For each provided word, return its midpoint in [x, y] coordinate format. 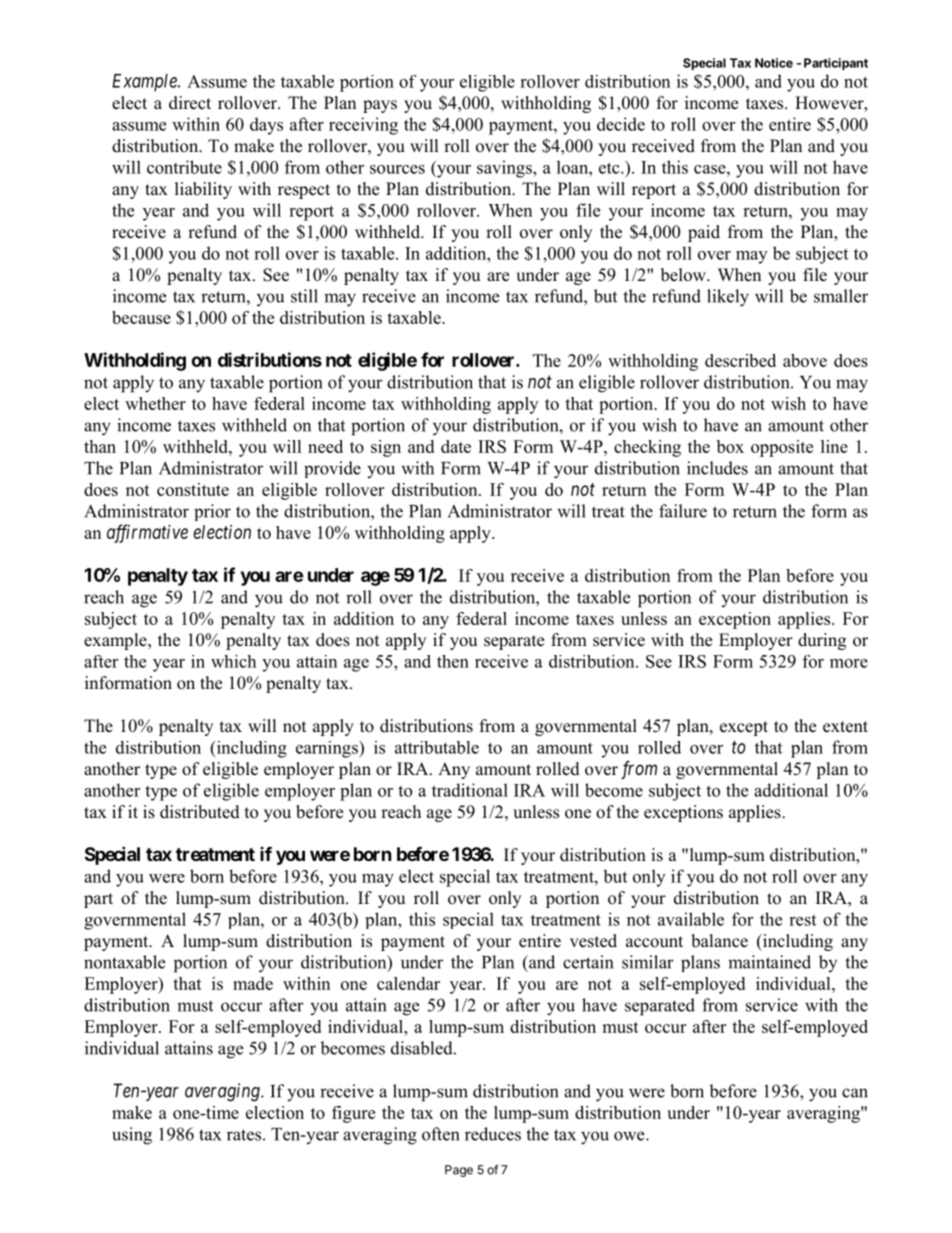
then [453, 661]
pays [380, 106]
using [132, 1136]
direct [190, 103]
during [822, 641]
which [233, 661]
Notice [774, 63]
